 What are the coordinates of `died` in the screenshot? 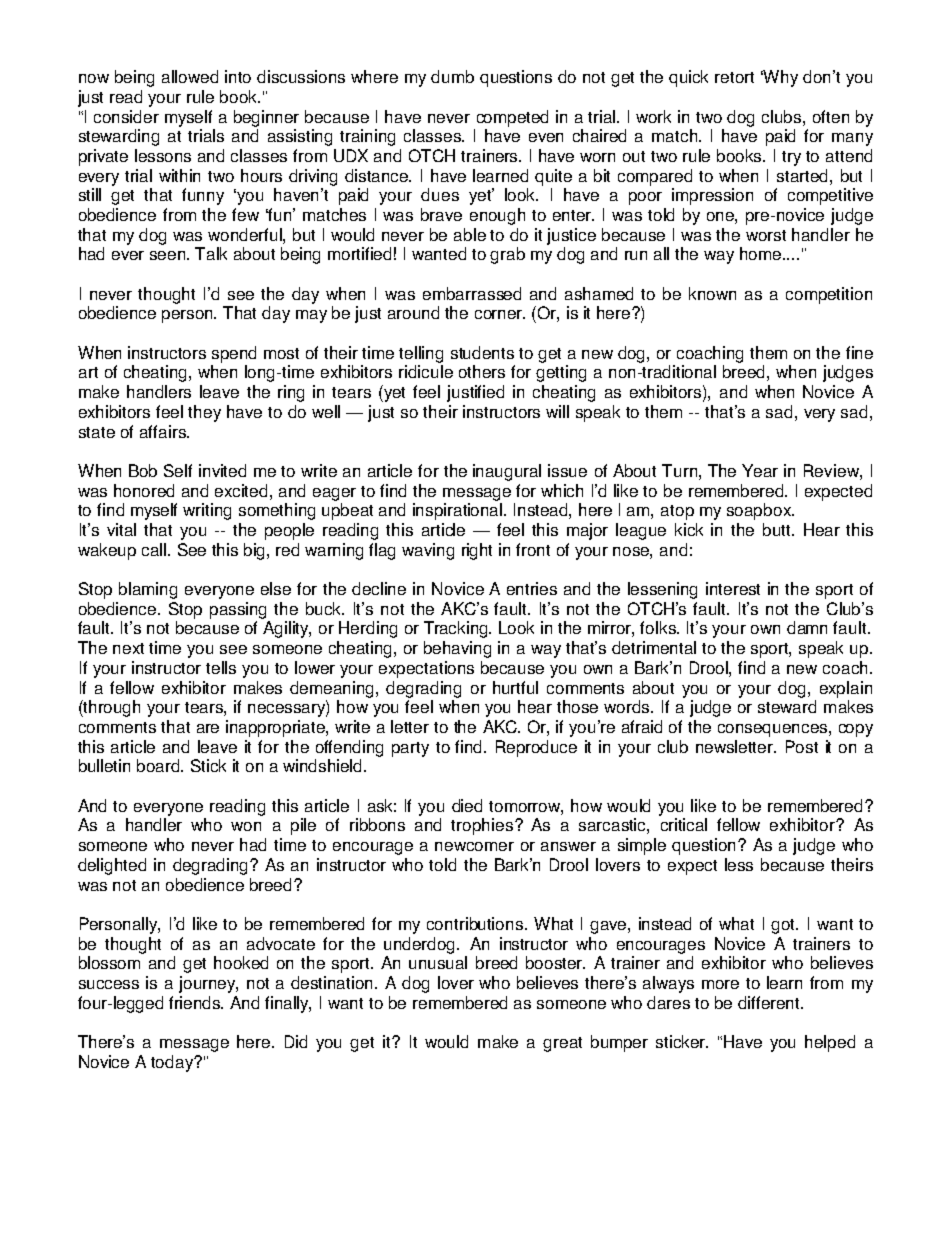 It's located at (467, 805).
